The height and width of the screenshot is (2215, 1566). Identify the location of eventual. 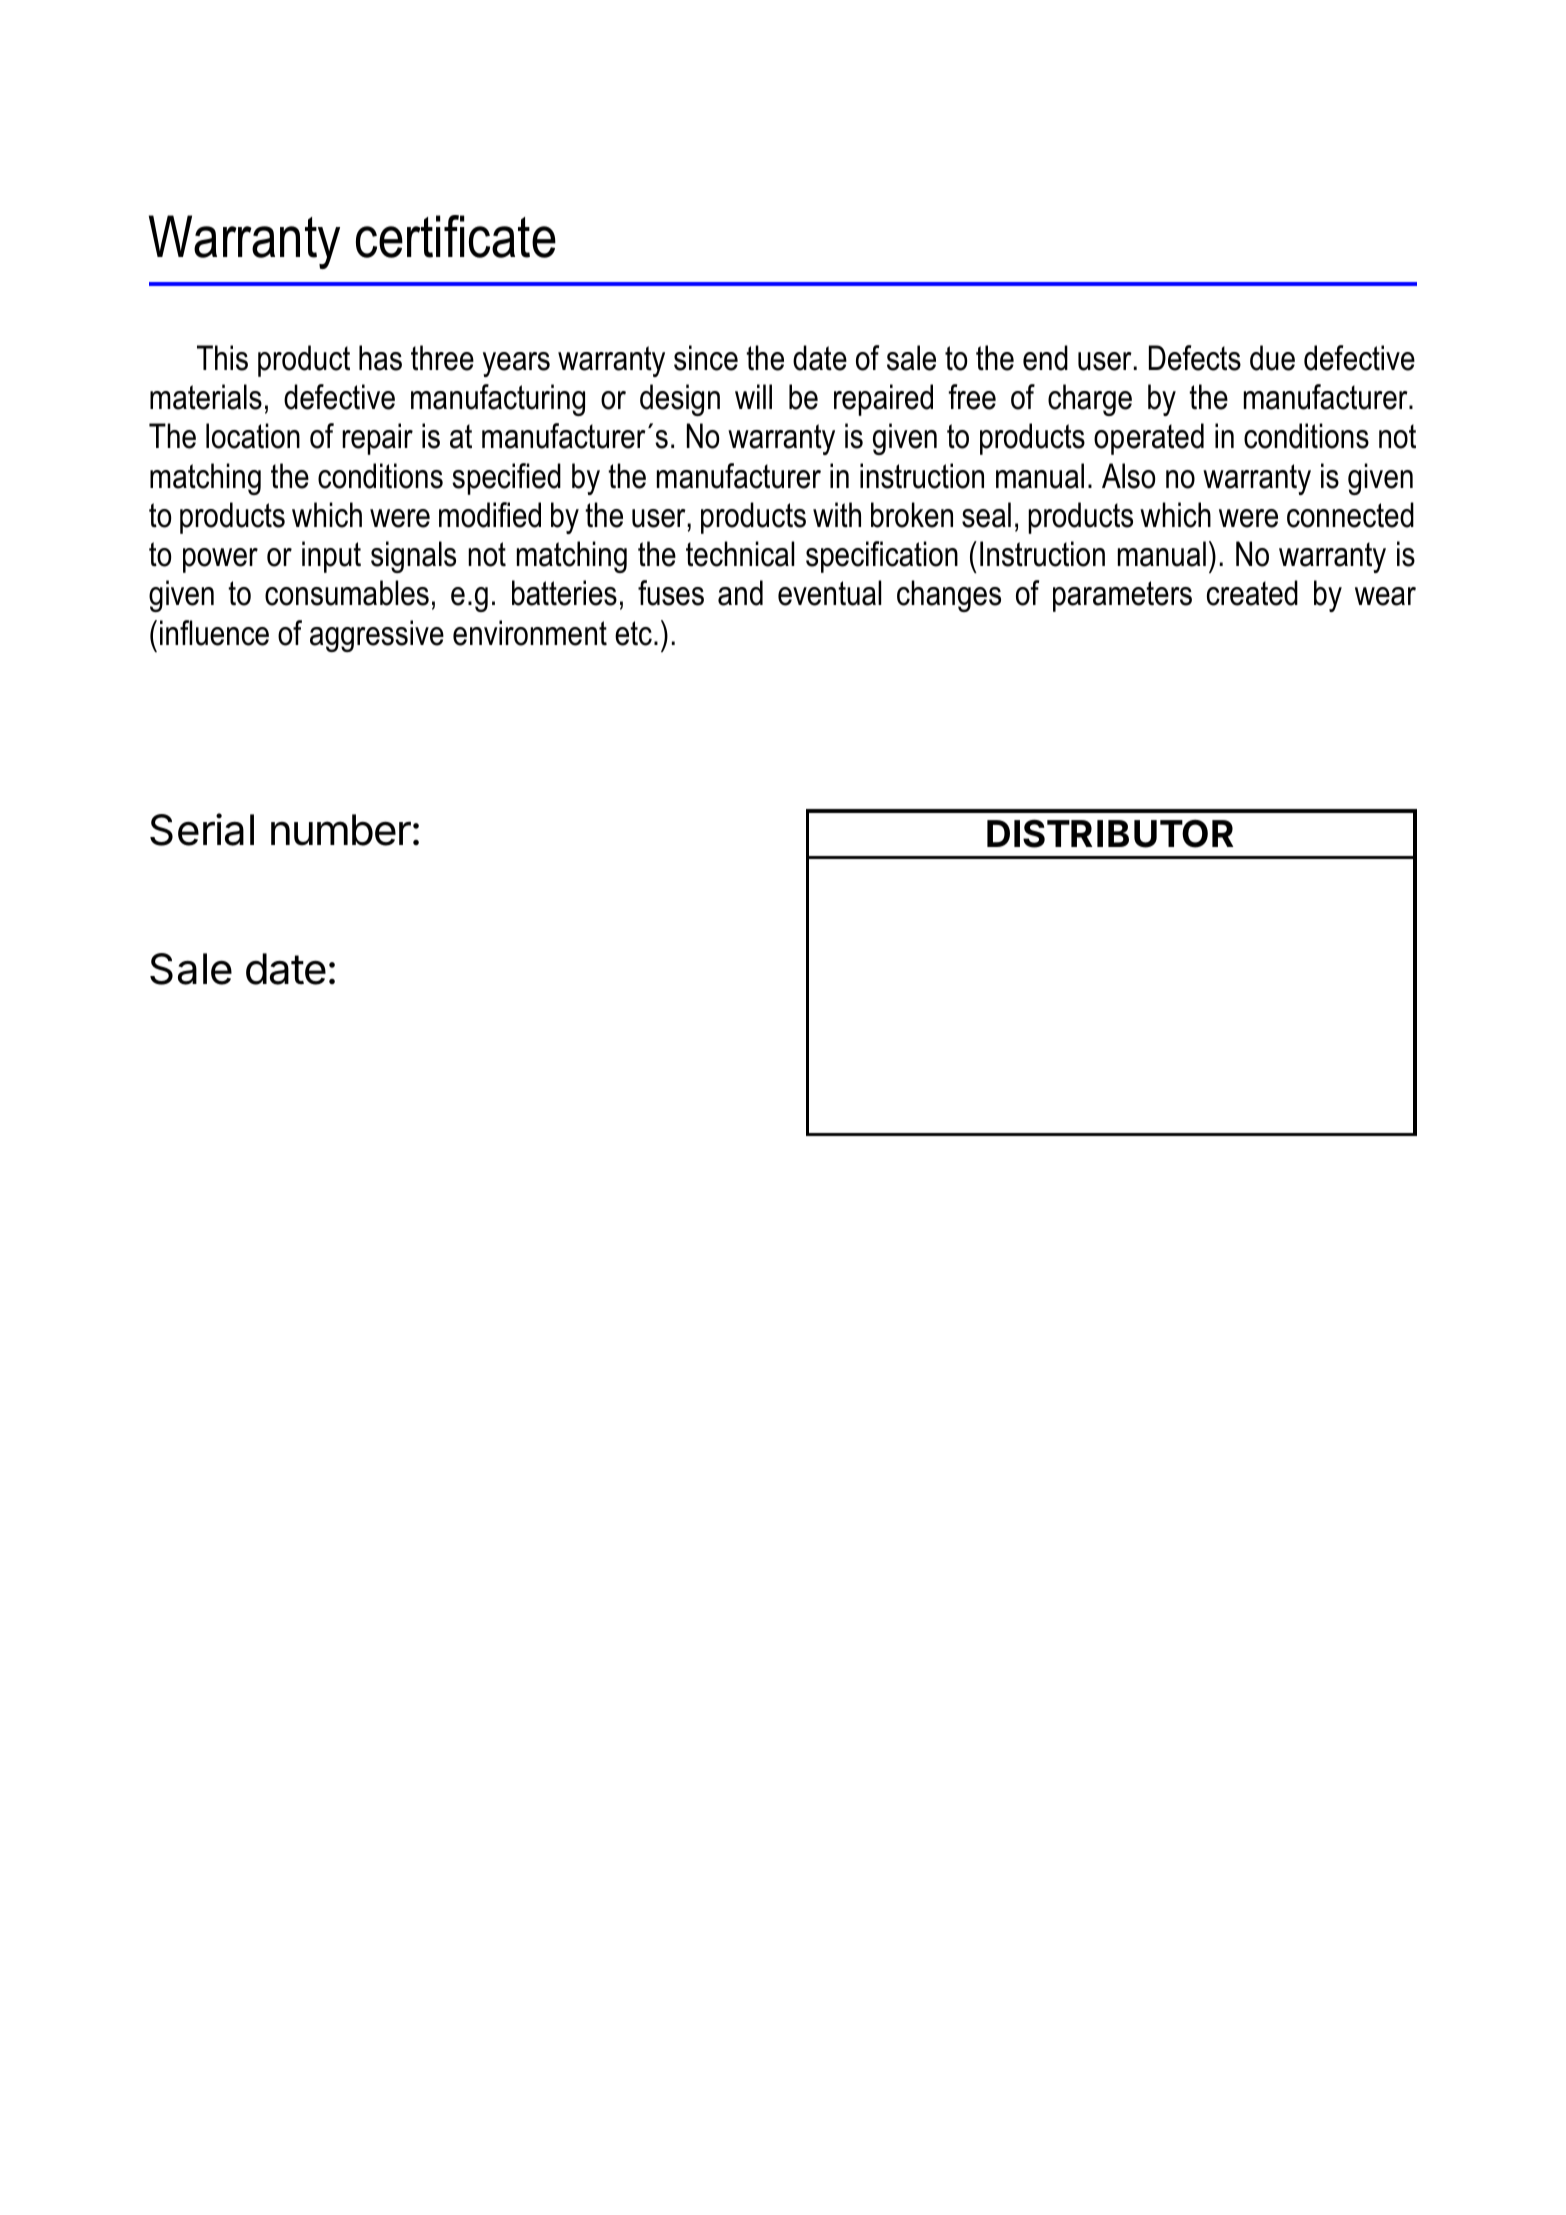
(829, 593).
